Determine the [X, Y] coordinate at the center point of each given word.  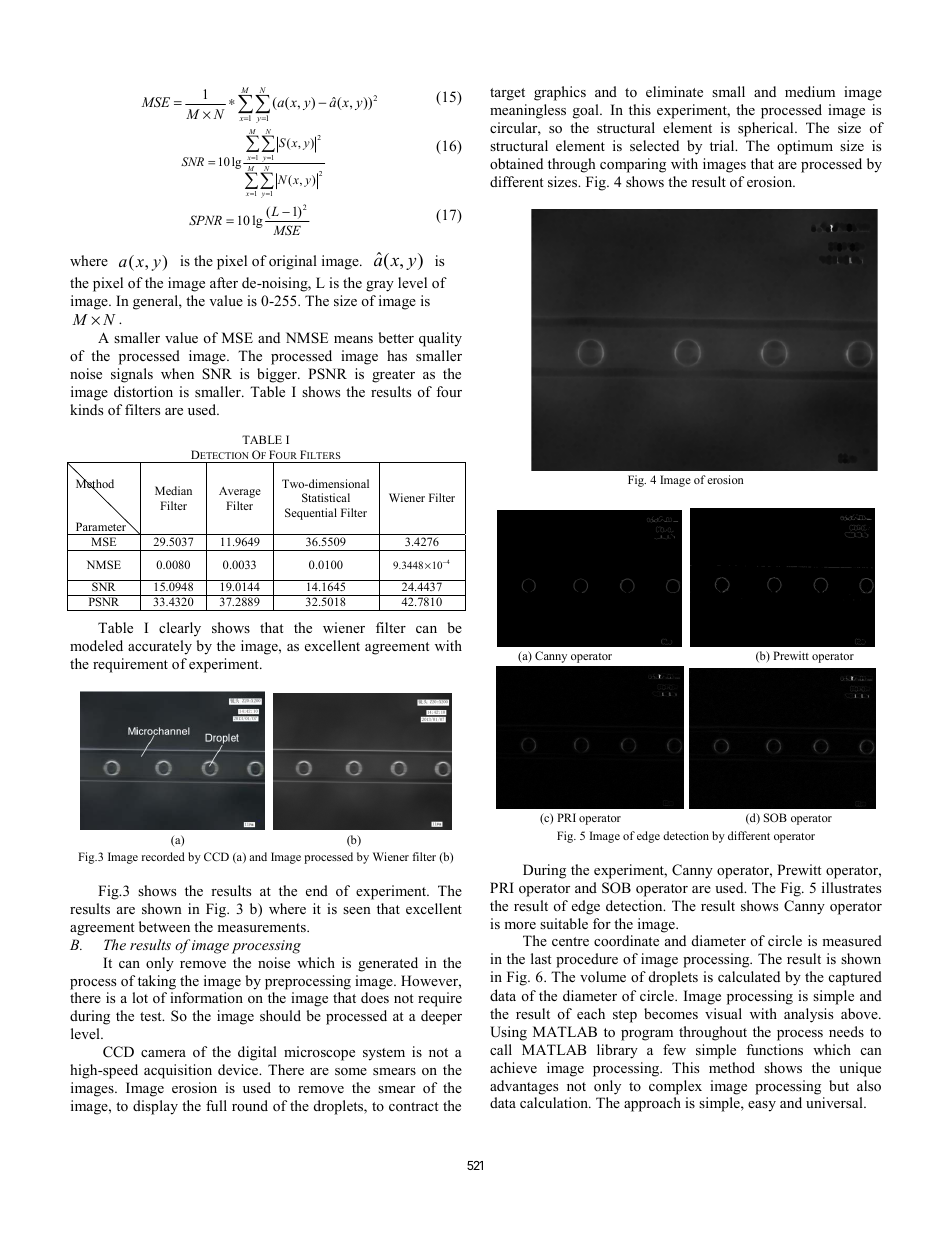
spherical [767, 129]
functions [774, 1049]
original [293, 262]
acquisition [178, 1071]
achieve [513, 1067]
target [507, 94]
